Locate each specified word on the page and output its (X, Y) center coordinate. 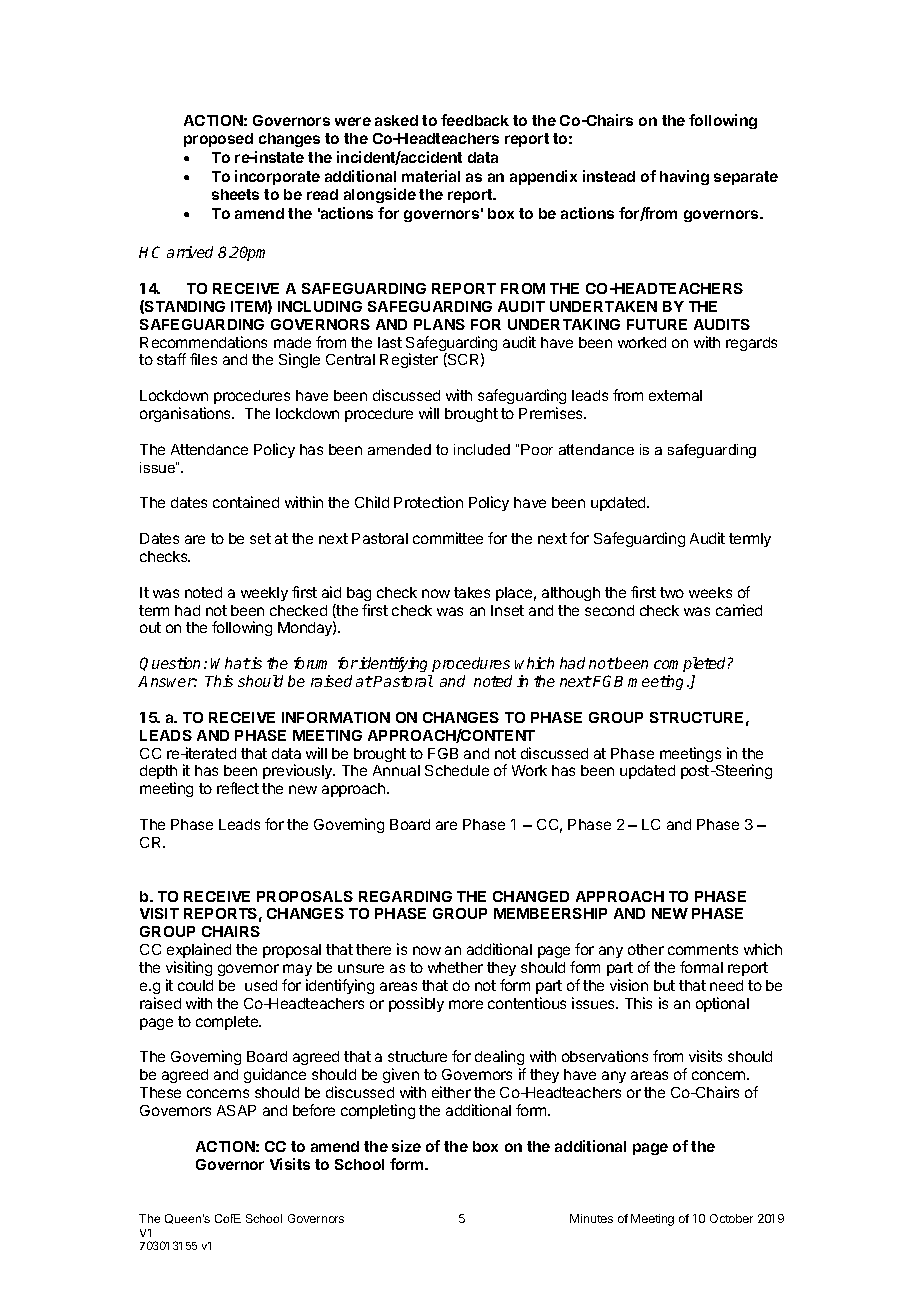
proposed (218, 140)
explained (199, 950)
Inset (507, 610)
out (150, 627)
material (431, 176)
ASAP (236, 1110)
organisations (187, 414)
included (482, 449)
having (684, 177)
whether (455, 967)
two (672, 592)
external (675, 395)
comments (703, 949)
